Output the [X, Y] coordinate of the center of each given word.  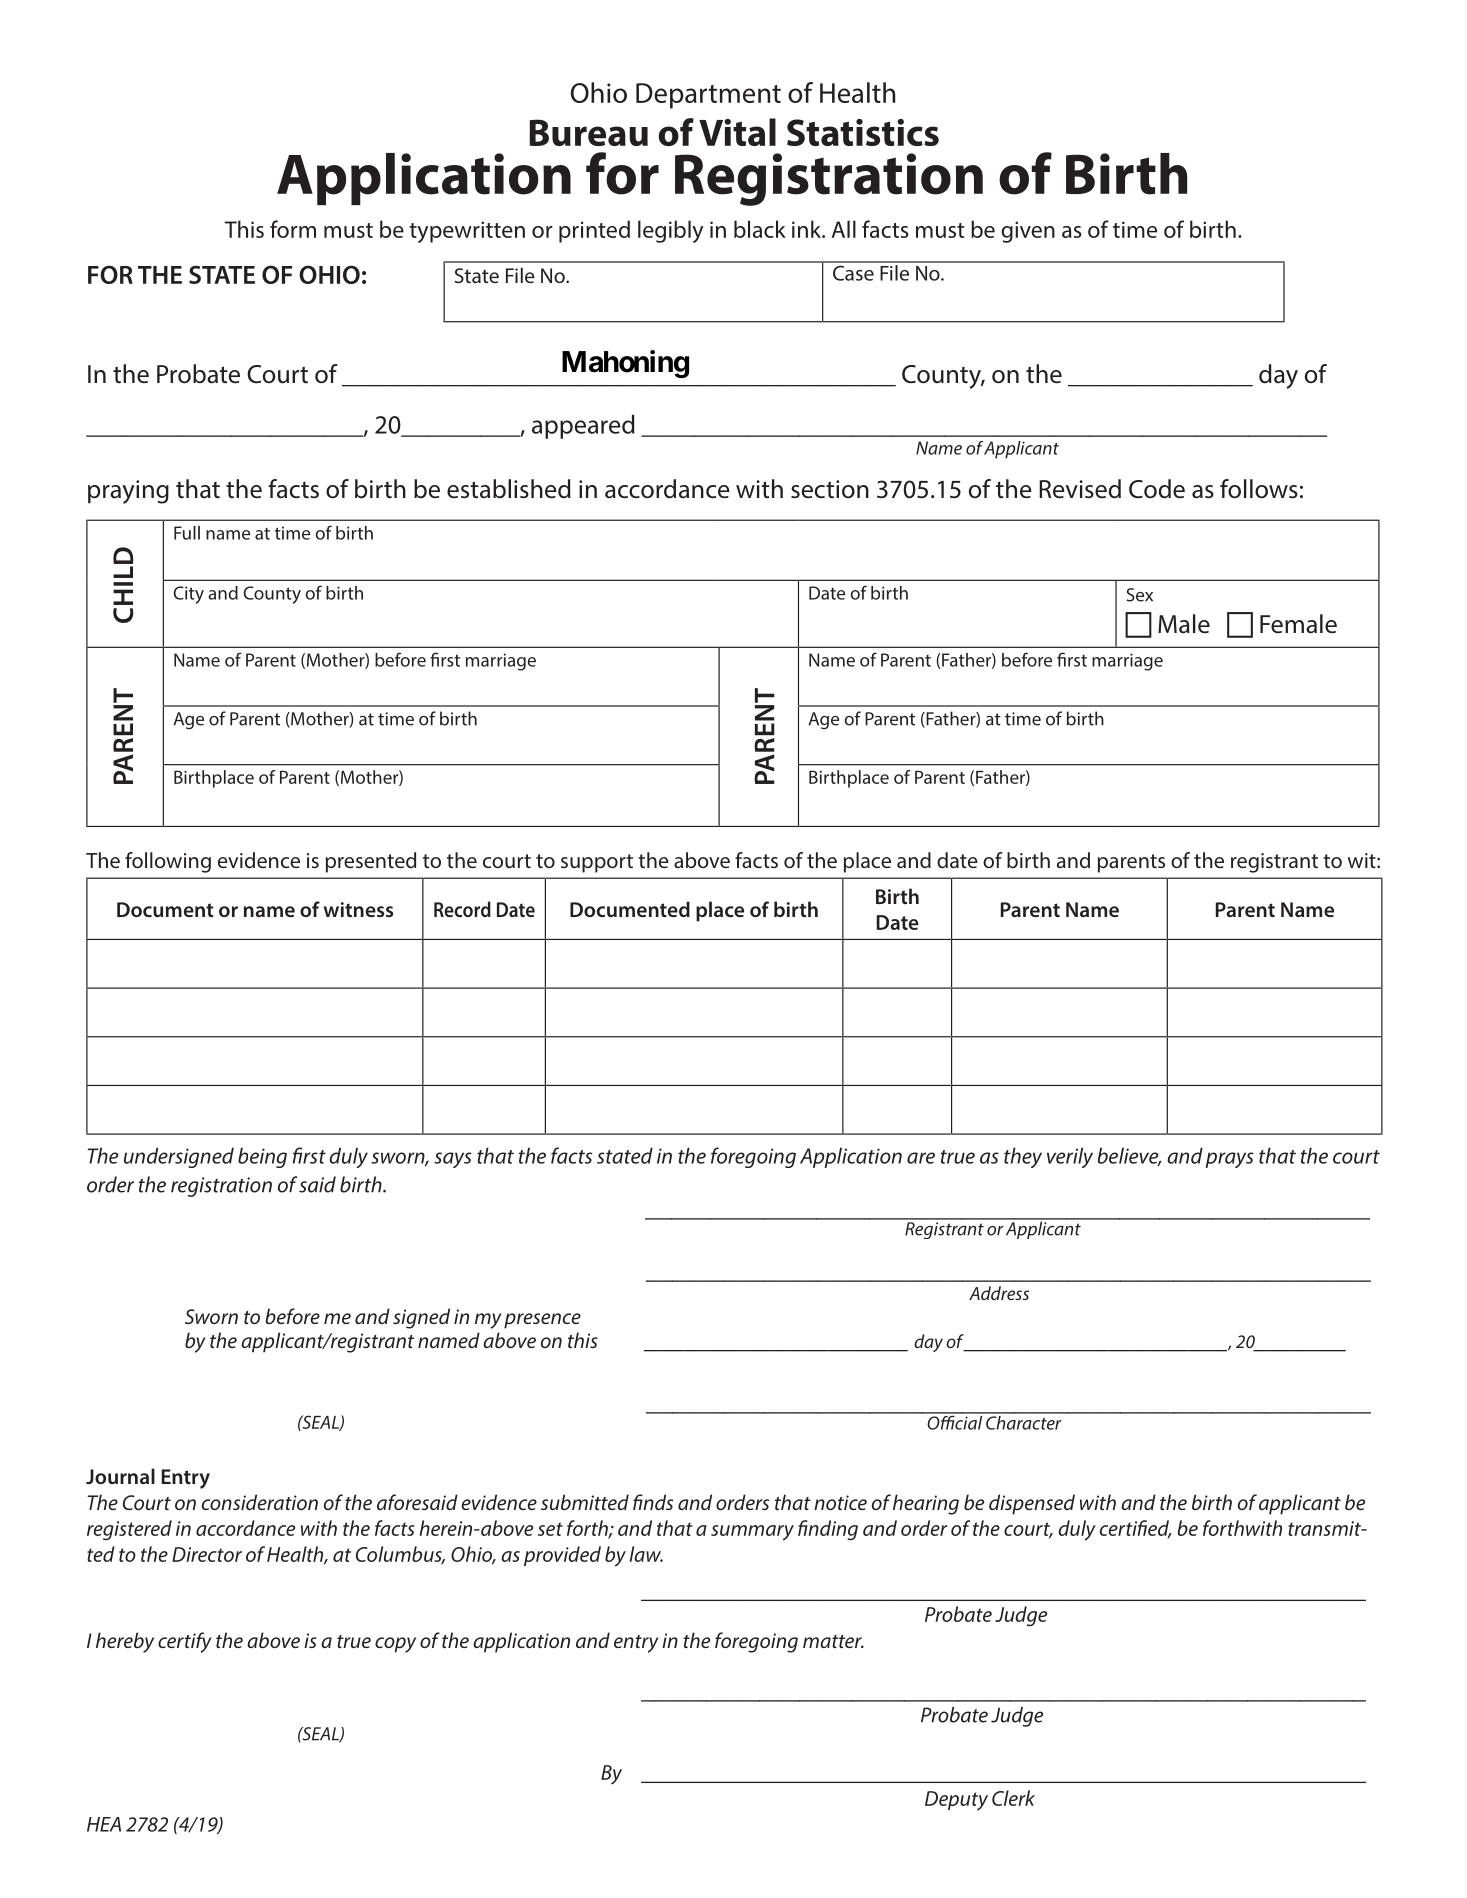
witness [358, 909]
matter [833, 1641]
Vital [737, 132]
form [293, 229]
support [597, 863]
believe [1129, 1156]
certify [185, 1642]
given [1028, 232]
